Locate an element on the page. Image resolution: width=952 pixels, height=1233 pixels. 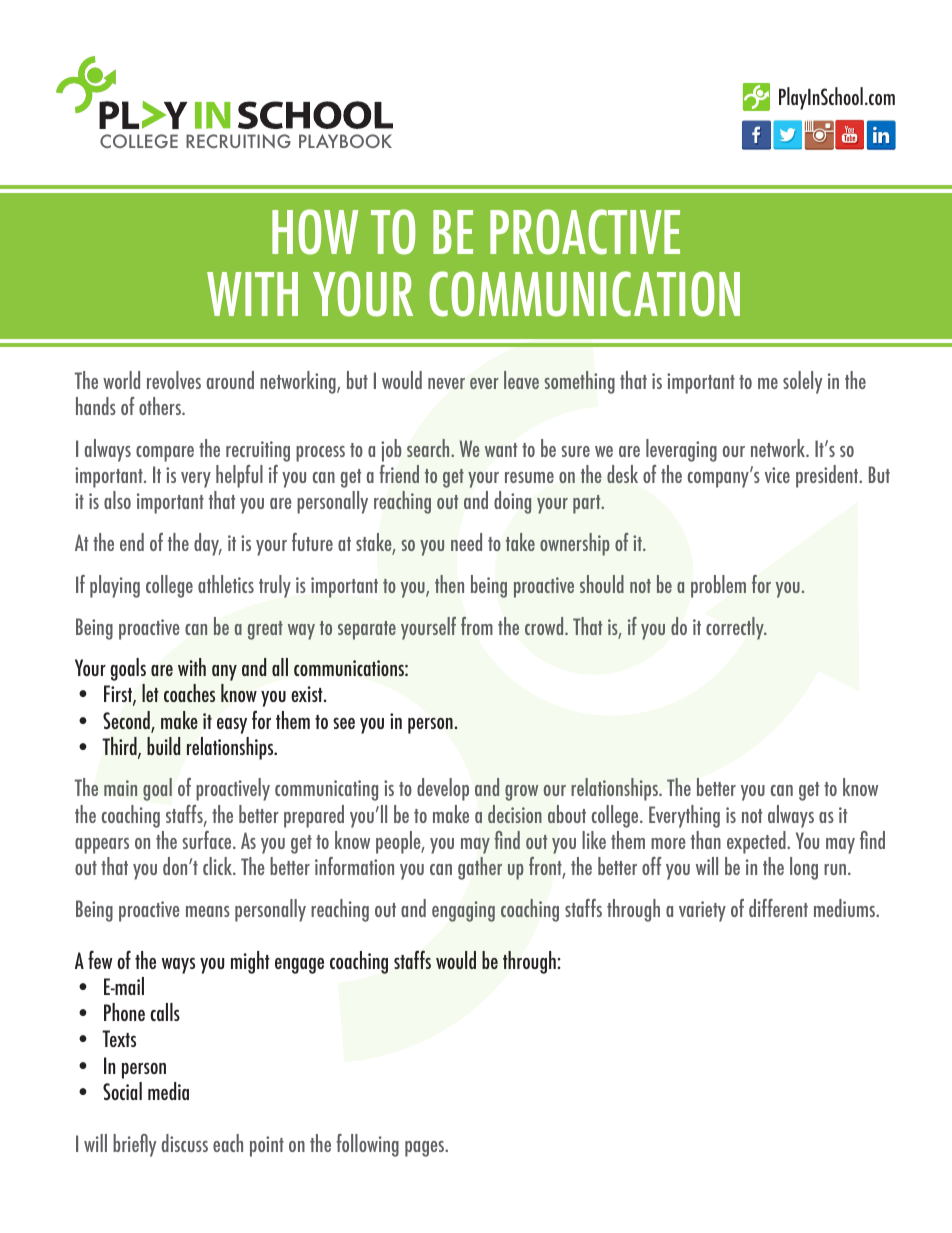
day is located at coordinates (208, 544).
